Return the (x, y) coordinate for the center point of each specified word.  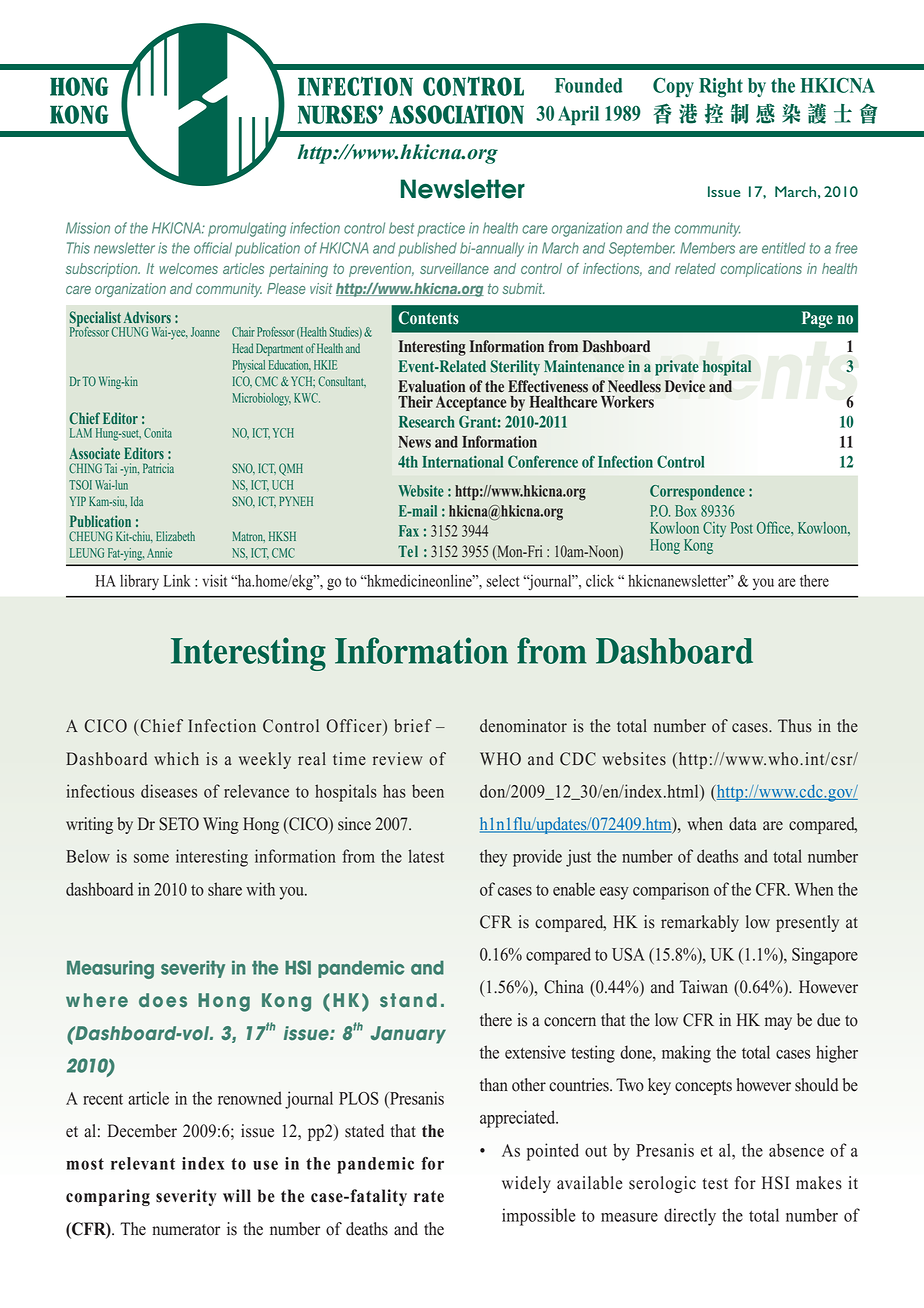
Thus (795, 726)
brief (413, 726)
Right (721, 88)
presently (807, 923)
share (225, 889)
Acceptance (471, 403)
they (493, 858)
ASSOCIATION (456, 114)
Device (685, 386)
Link (177, 580)
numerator (186, 1230)
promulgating (247, 229)
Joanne (205, 332)
